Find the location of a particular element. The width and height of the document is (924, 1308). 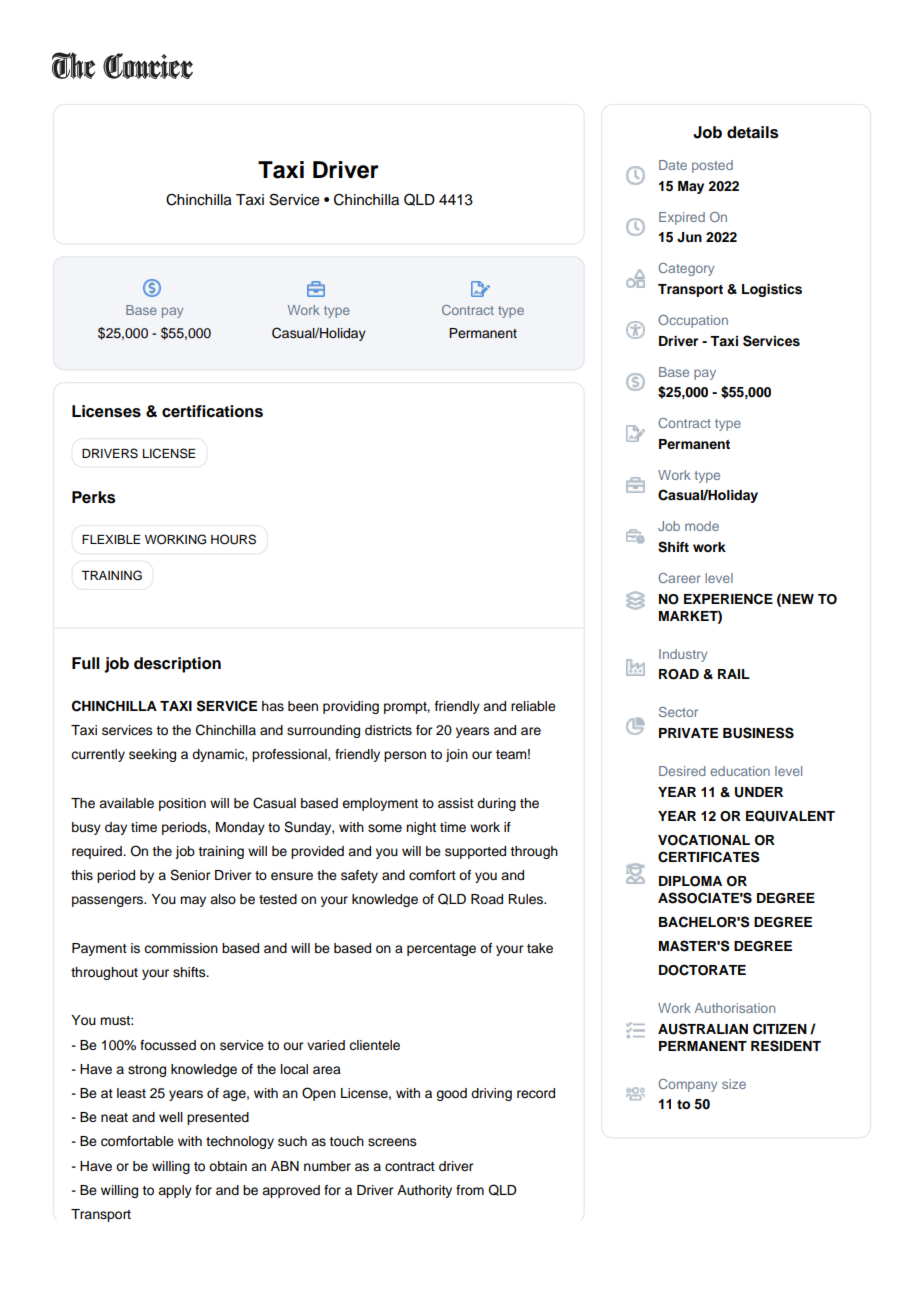

Industry is located at coordinates (683, 655).
